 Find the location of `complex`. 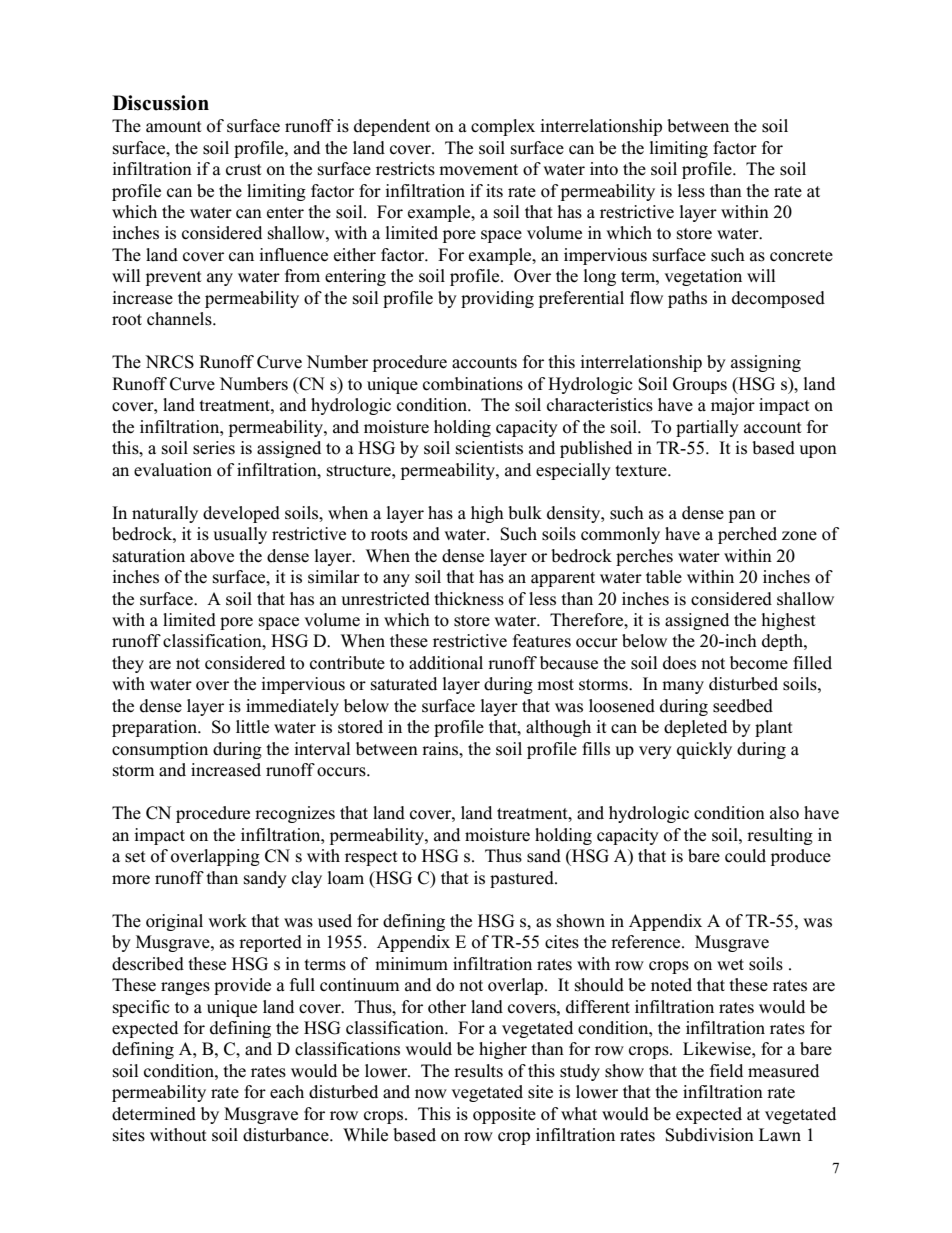

complex is located at coordinates (503, 127).
